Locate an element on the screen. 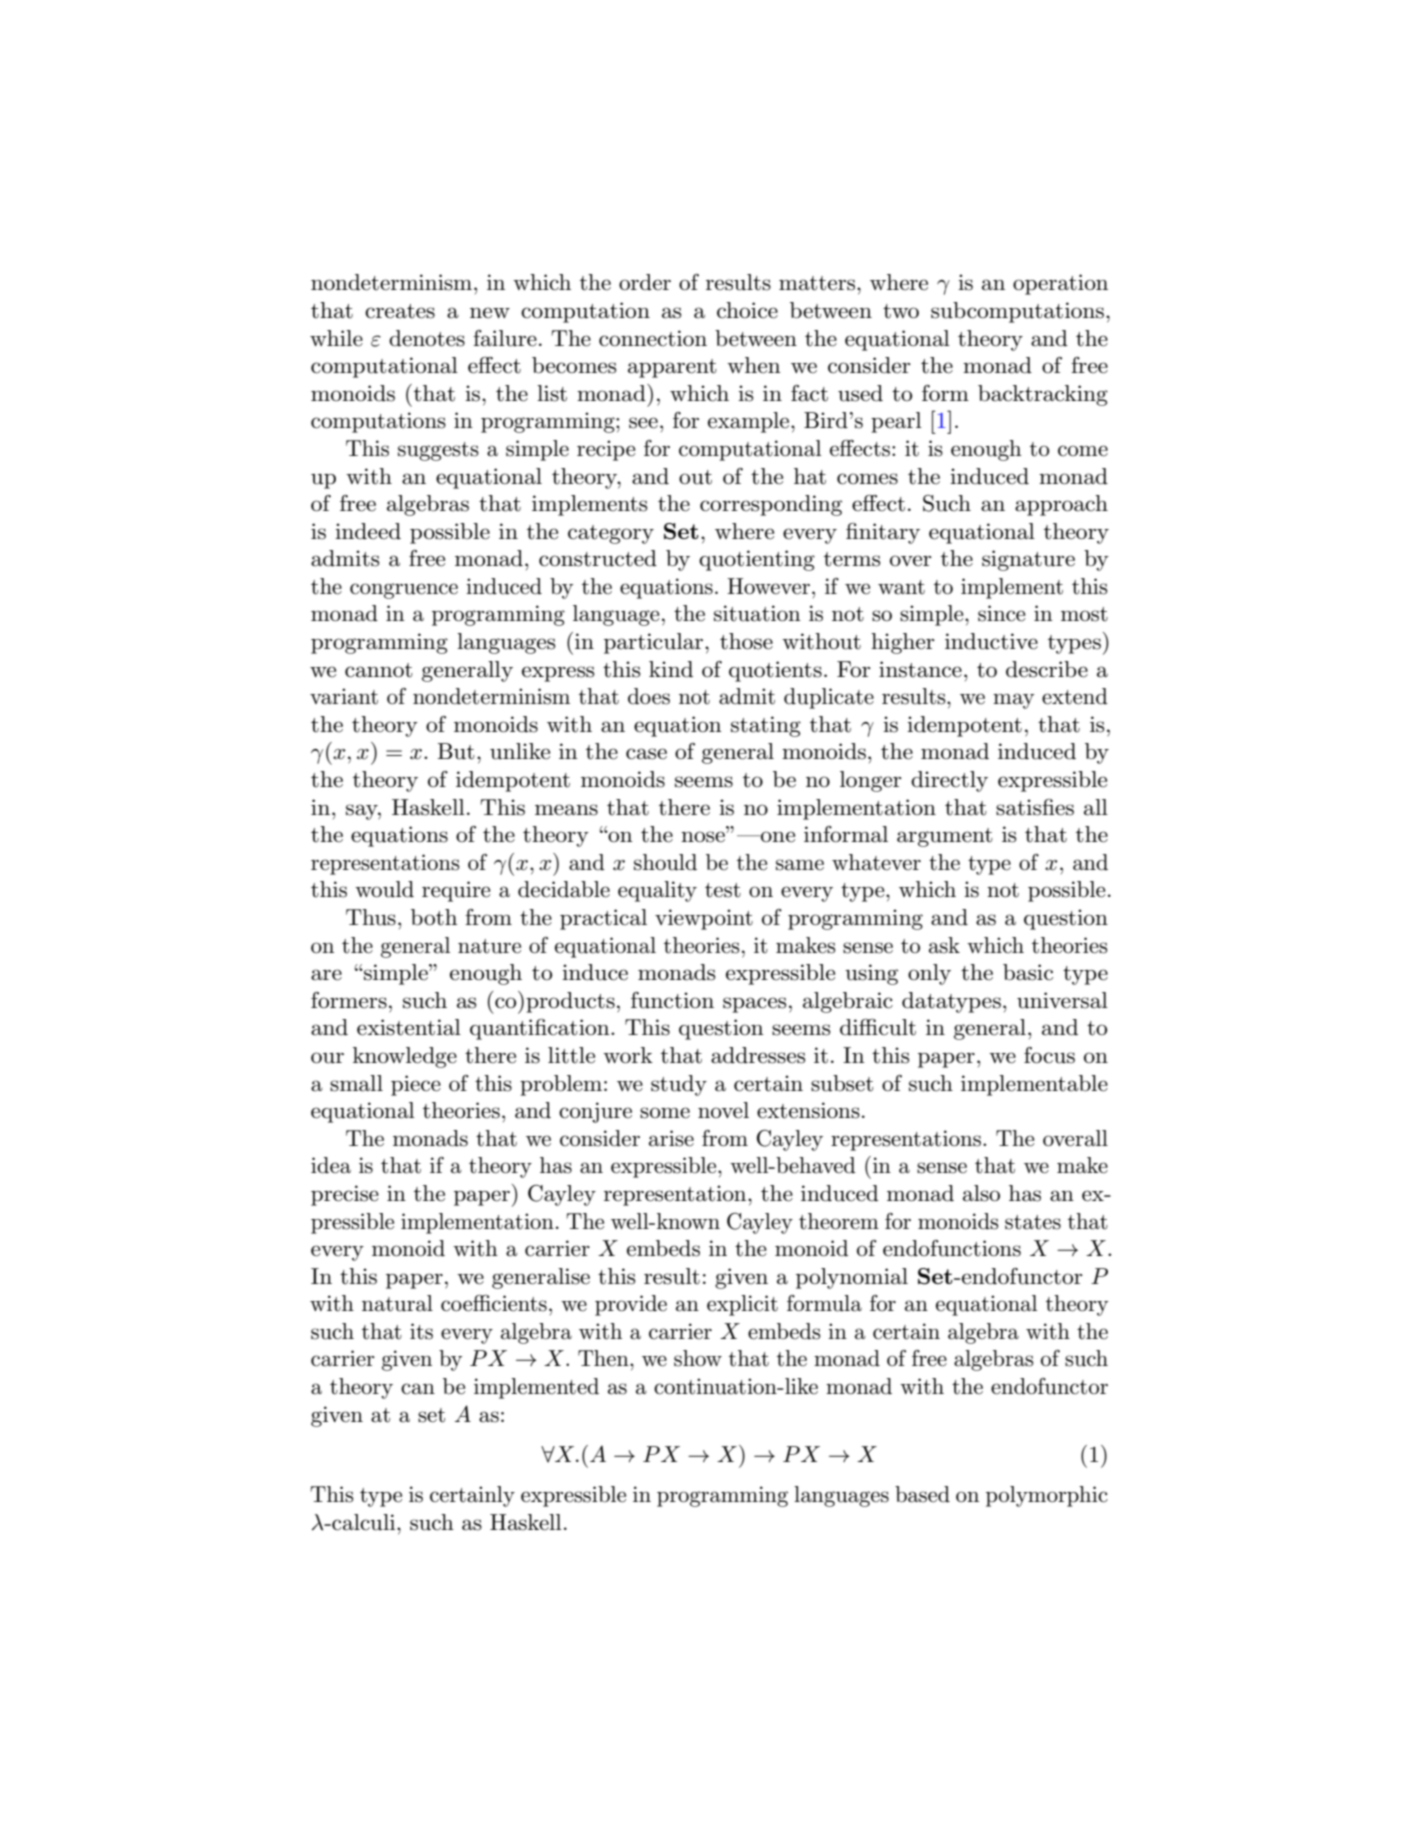 The height and width of the screenshot is (1828, 1412). choice is located at coordinates (747, 310).
